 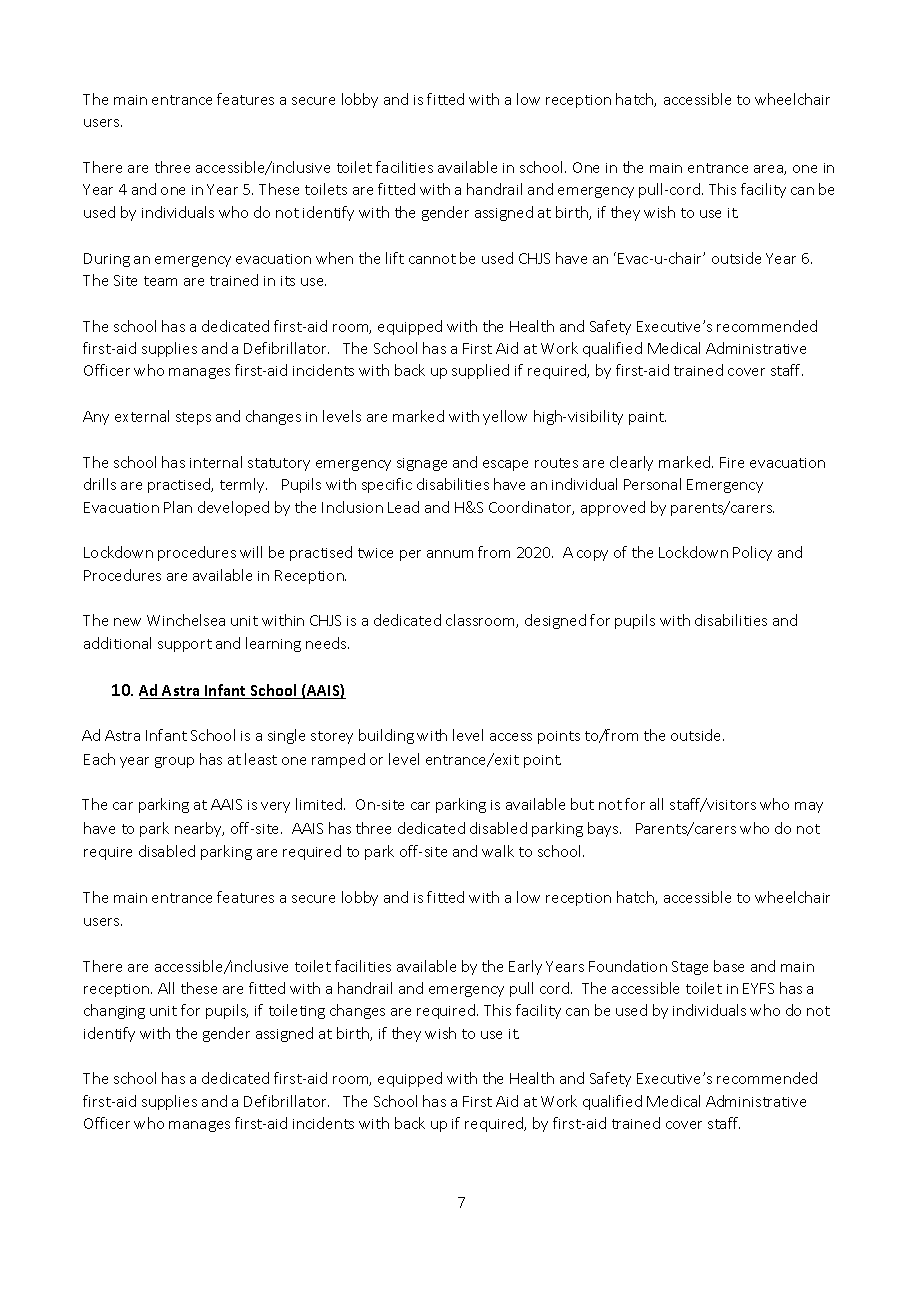 I want to click on group, so click(x=174, y=762).
